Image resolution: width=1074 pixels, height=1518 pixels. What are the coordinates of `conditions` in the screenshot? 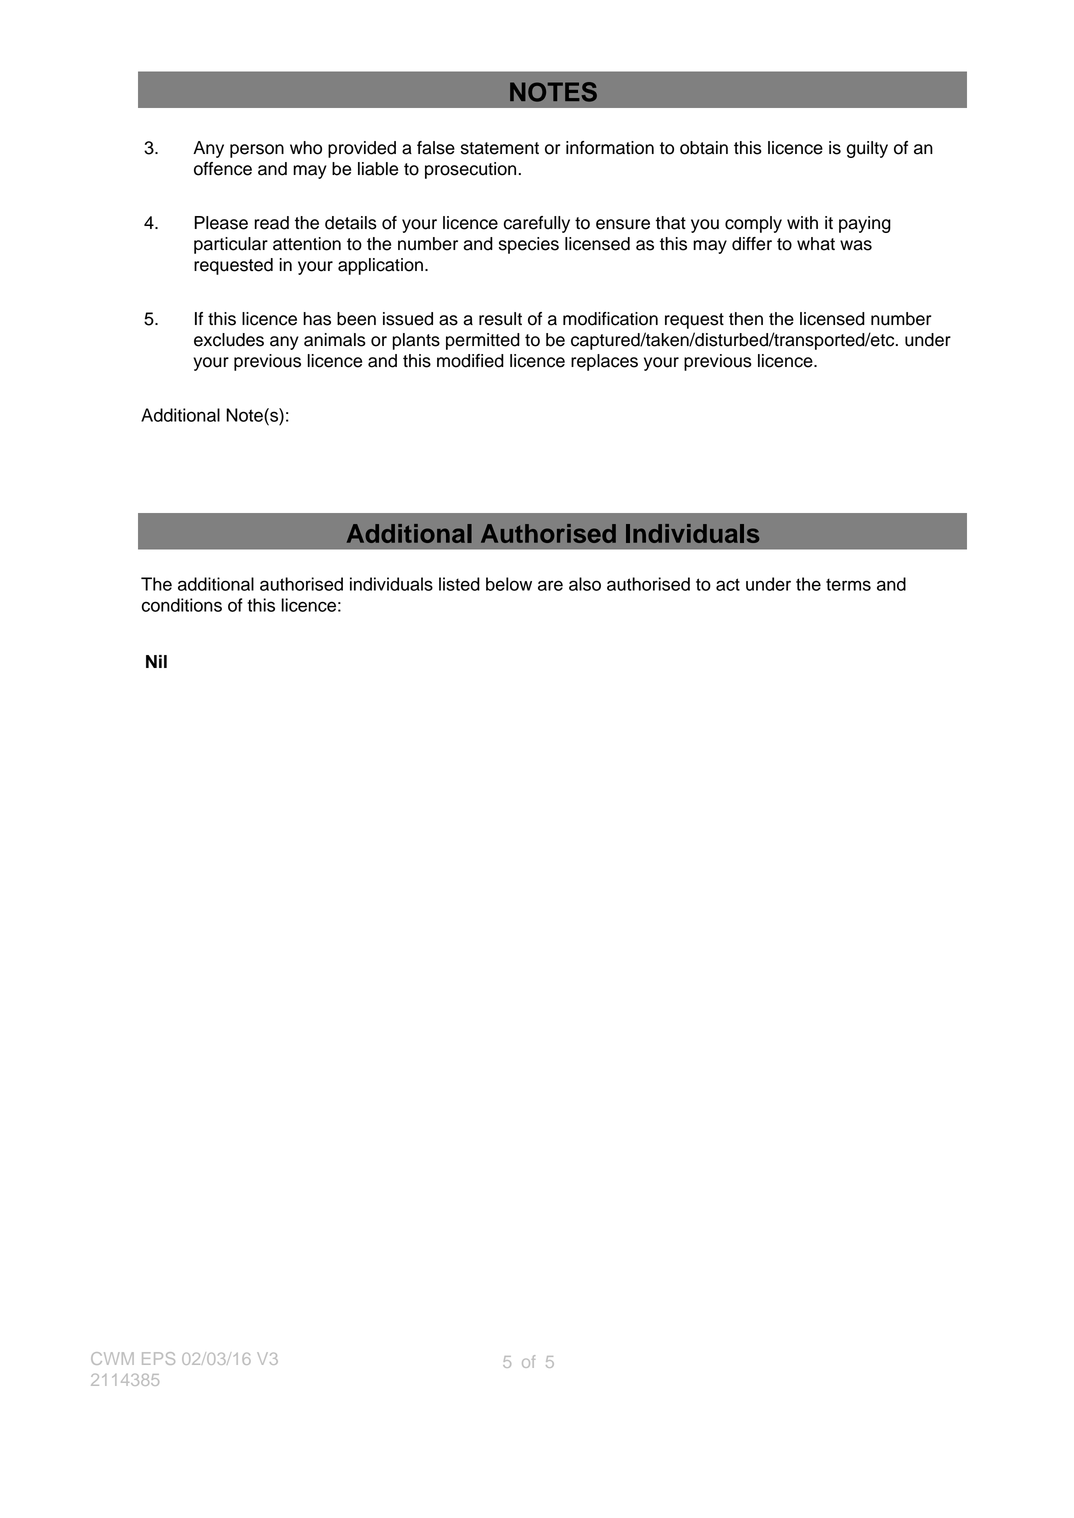 It's located at (182, 605).
